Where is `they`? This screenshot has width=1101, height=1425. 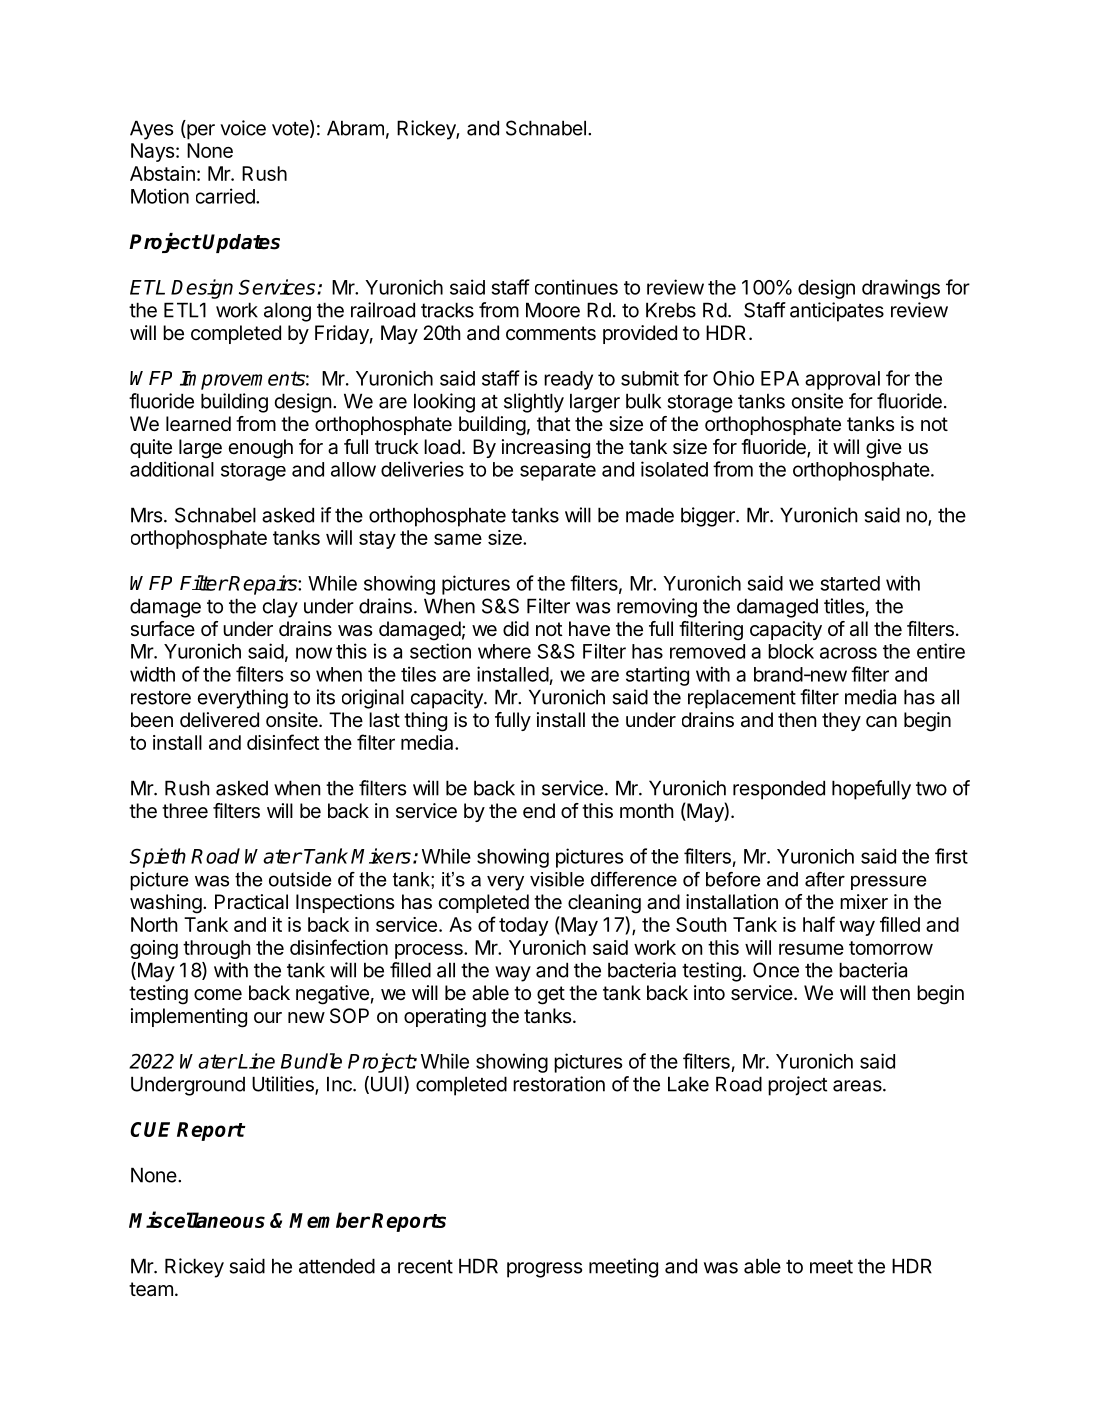 they is located at coordinates (841, 721).
